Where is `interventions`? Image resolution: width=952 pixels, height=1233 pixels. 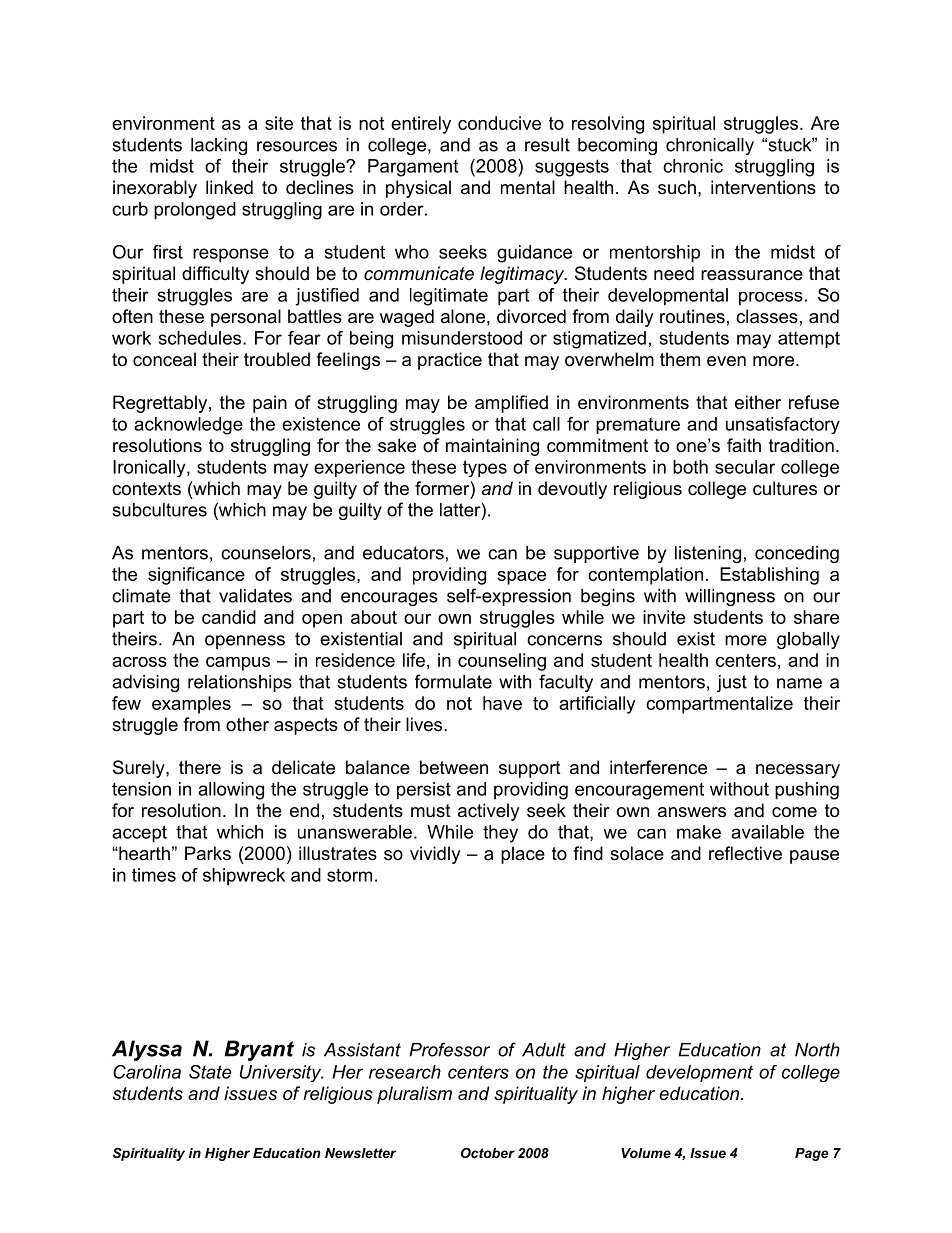 interventions is located at coordinates (763, 187).
